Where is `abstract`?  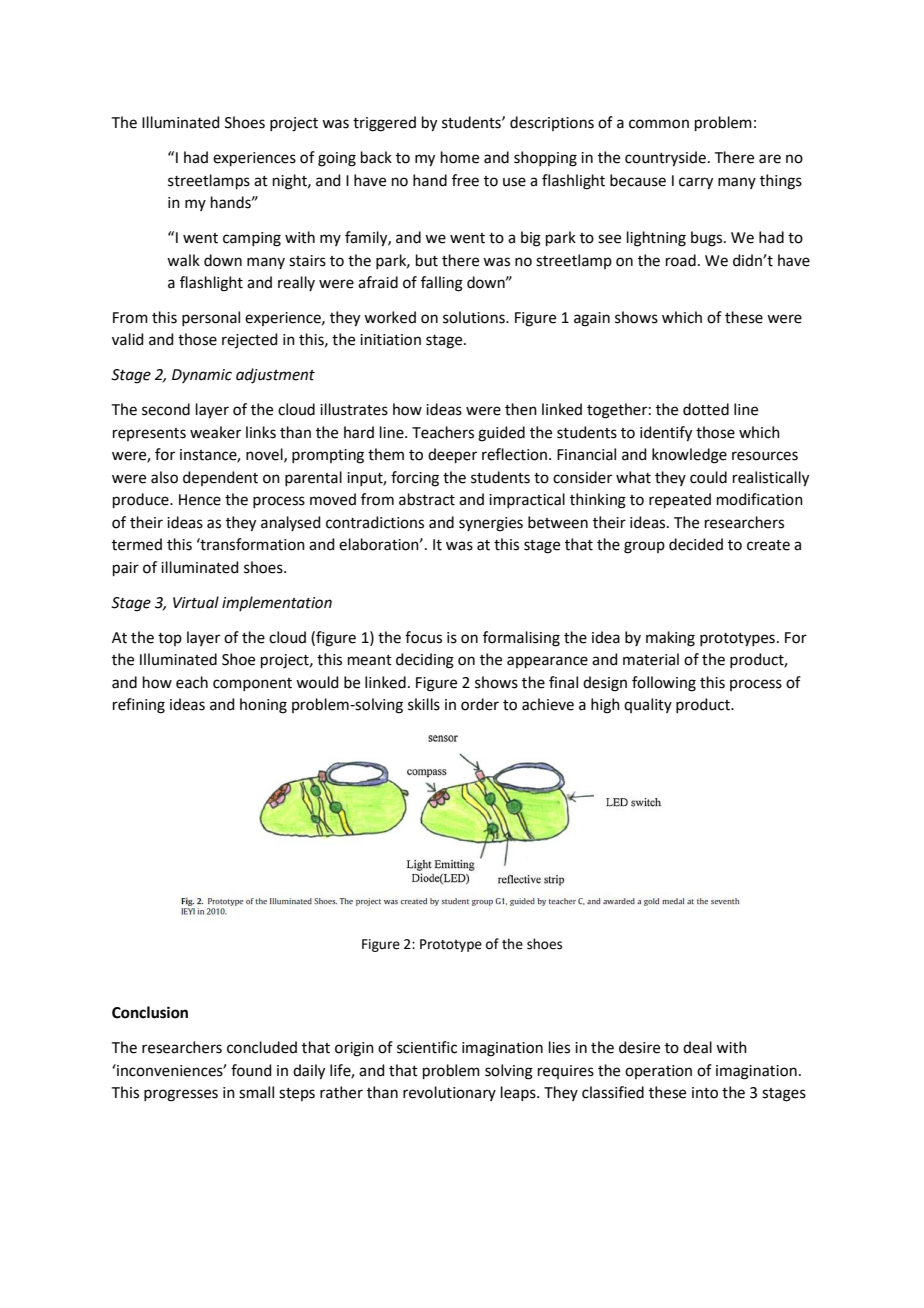
abstract is located at coordinates (427, 499).
